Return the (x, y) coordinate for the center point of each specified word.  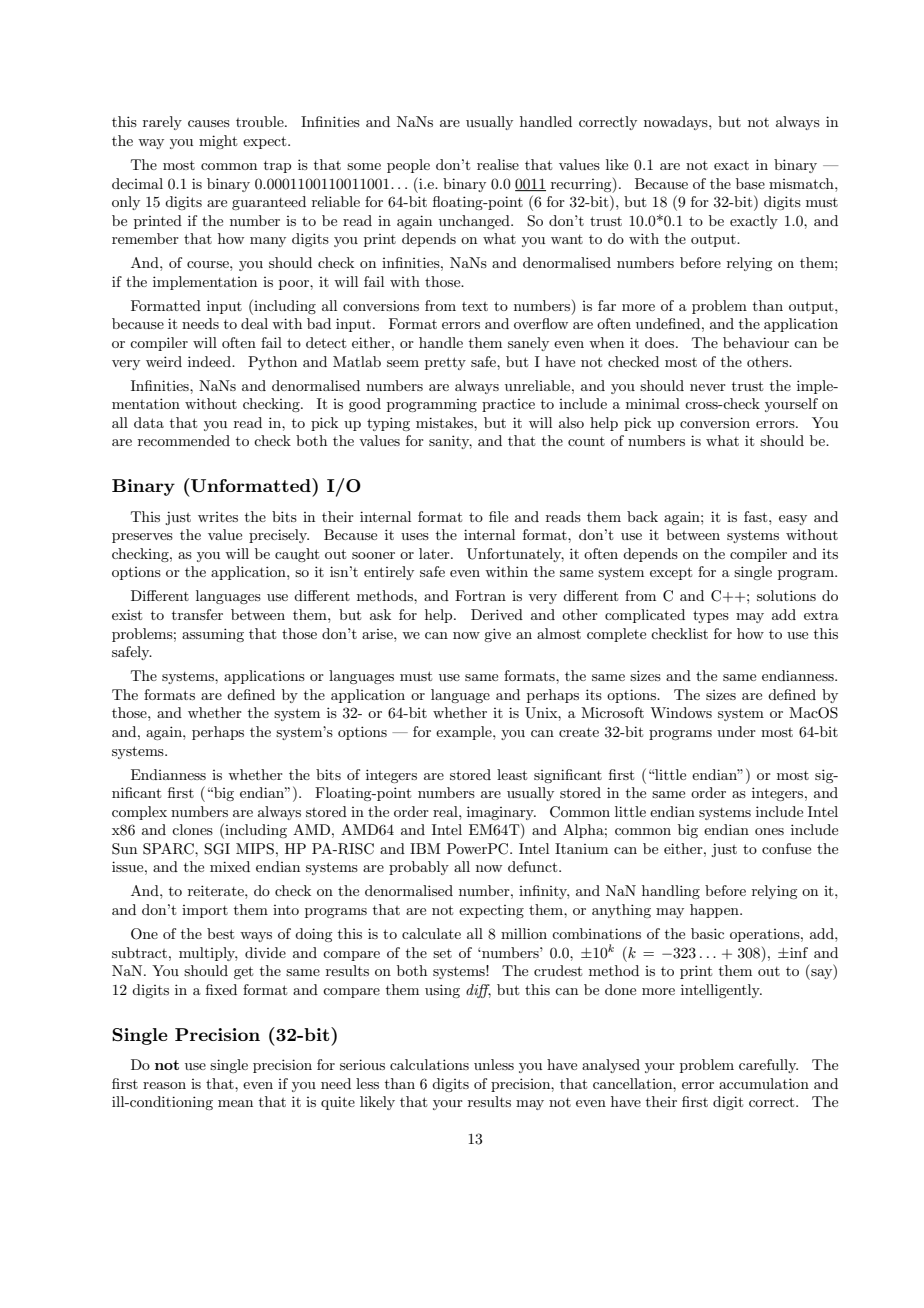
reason (164, 1085)
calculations (429, 1064)
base (750, 183)
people (408, 166)
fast (757, 516)
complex (139, 813)
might (218, 142)
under (736, 731)
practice (508, 405)
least (512, 774)
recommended (184, 440)
